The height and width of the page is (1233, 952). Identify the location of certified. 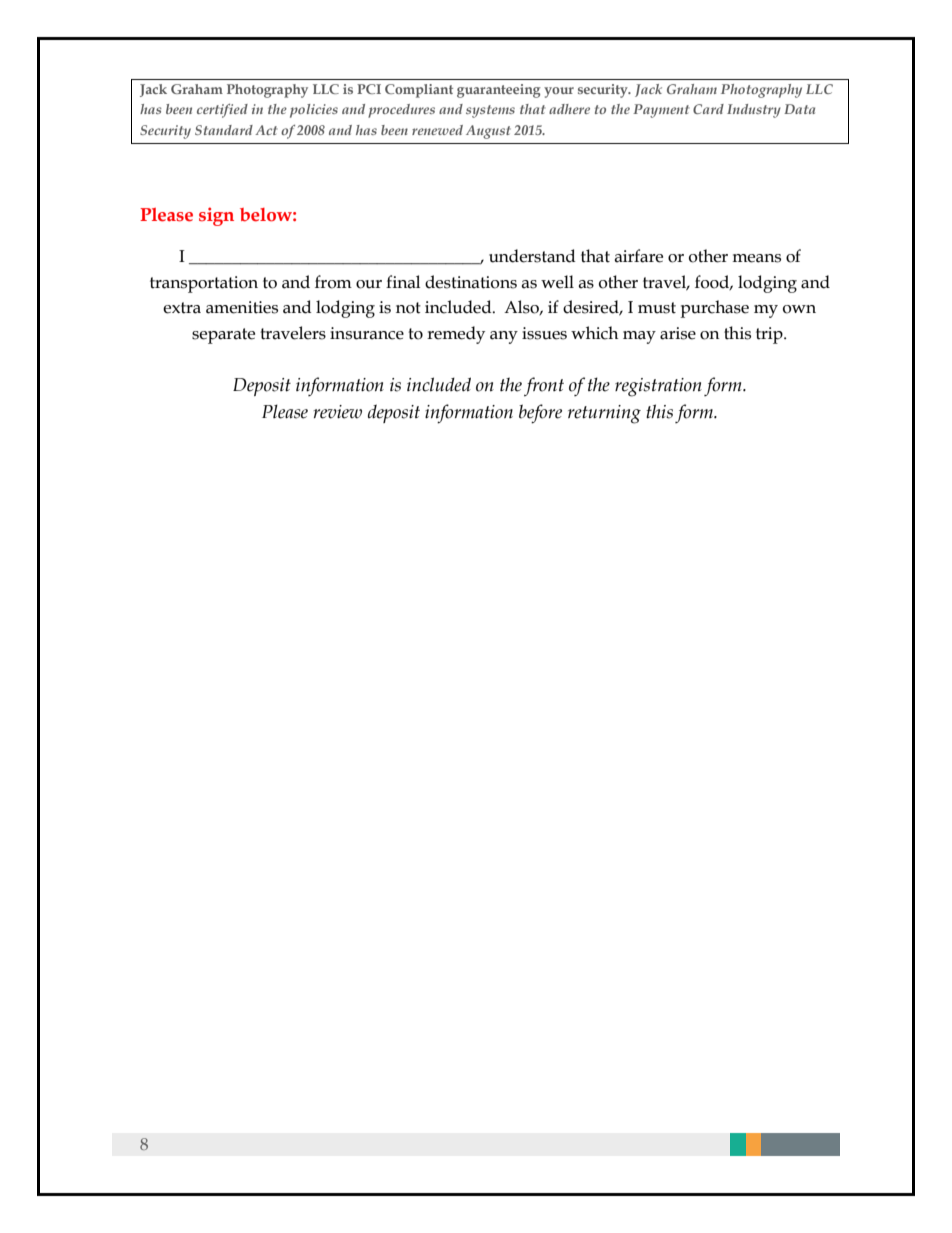
(222, 111).
